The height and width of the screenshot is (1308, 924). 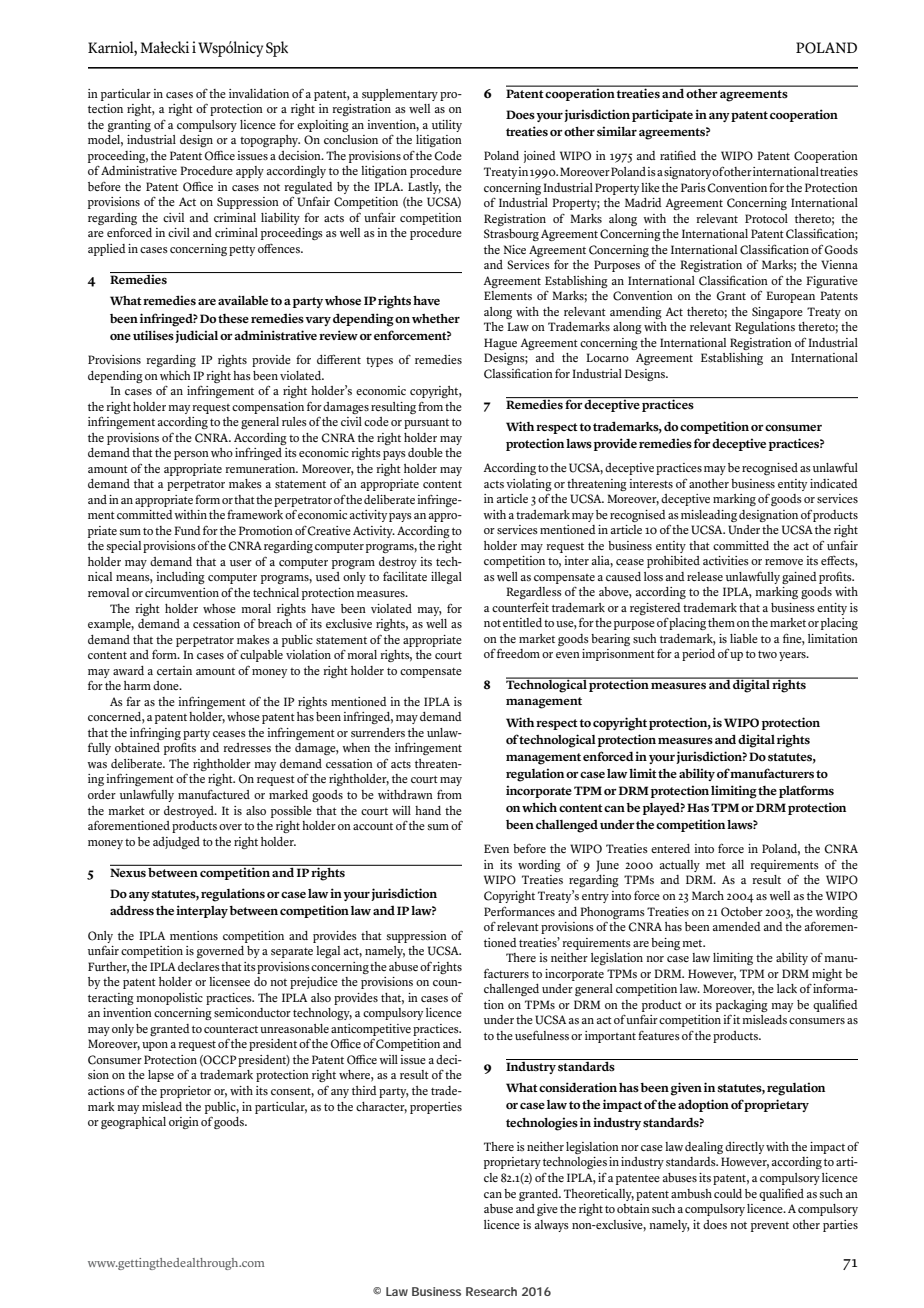 What do you see at coordinates (426, 424) in the screenshot?
I see `pursuant` at bounding box center [426, 424].
